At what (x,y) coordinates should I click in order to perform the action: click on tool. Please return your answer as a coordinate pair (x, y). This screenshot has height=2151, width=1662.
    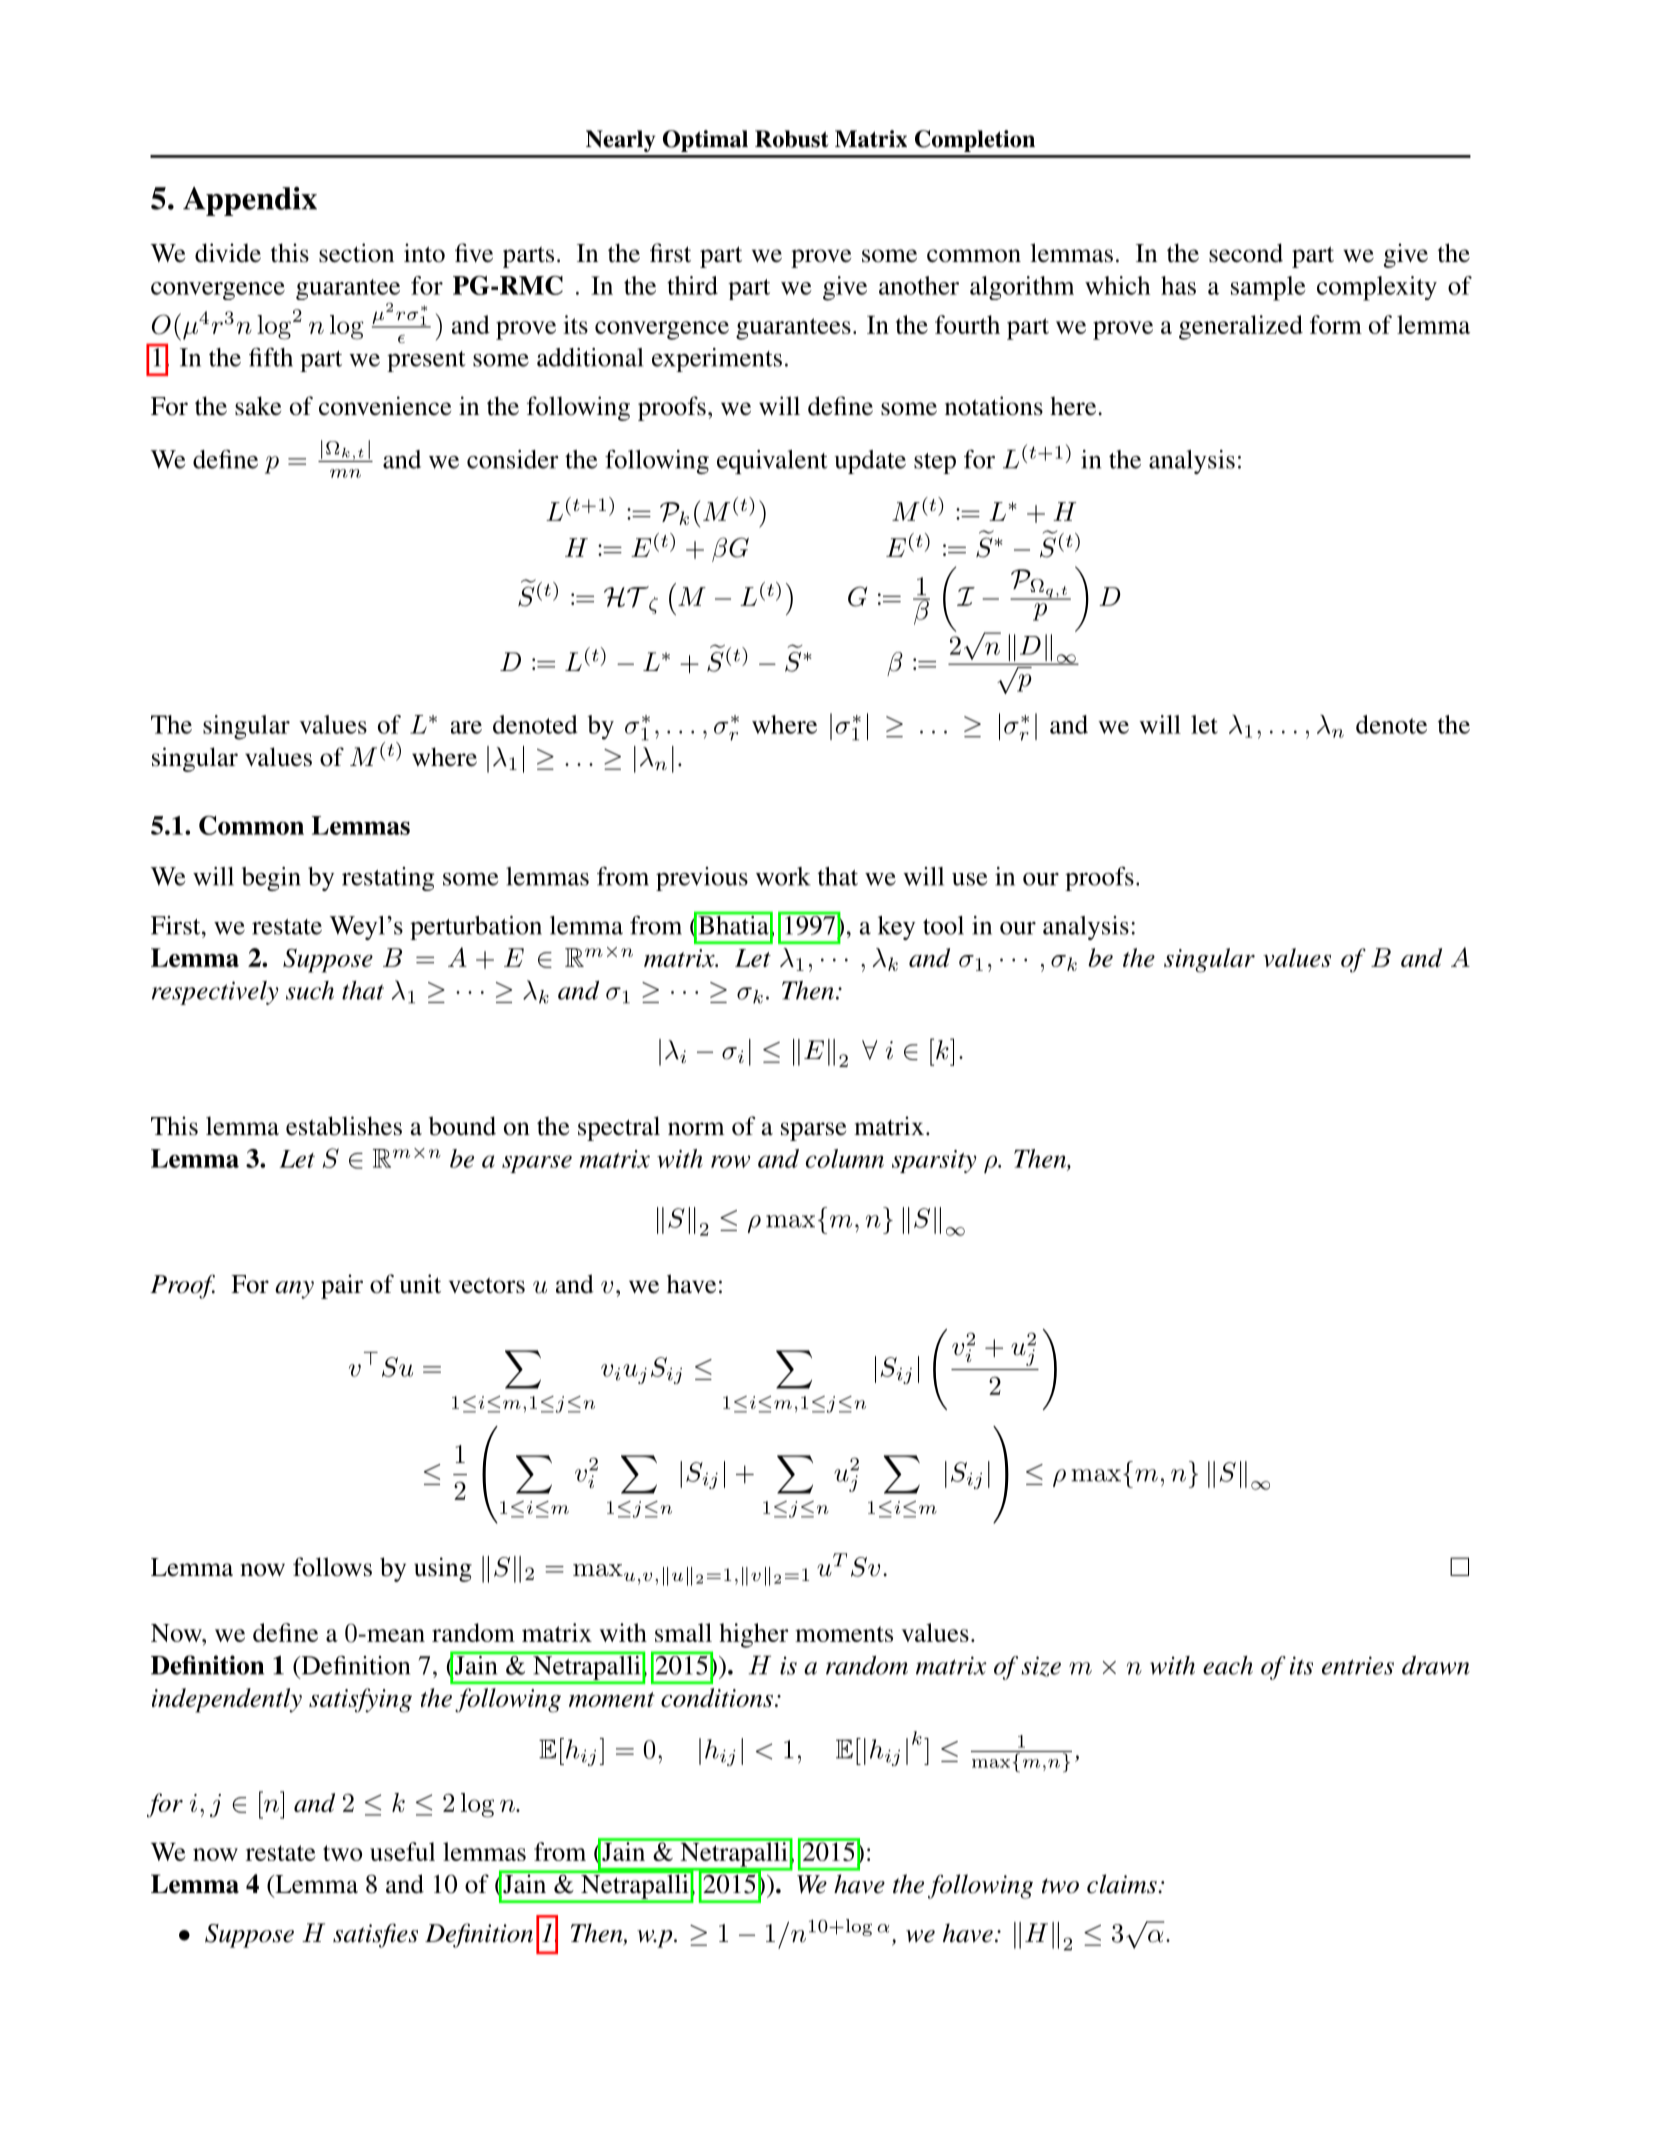
    Looking at the image, I should click on (943, 925).
